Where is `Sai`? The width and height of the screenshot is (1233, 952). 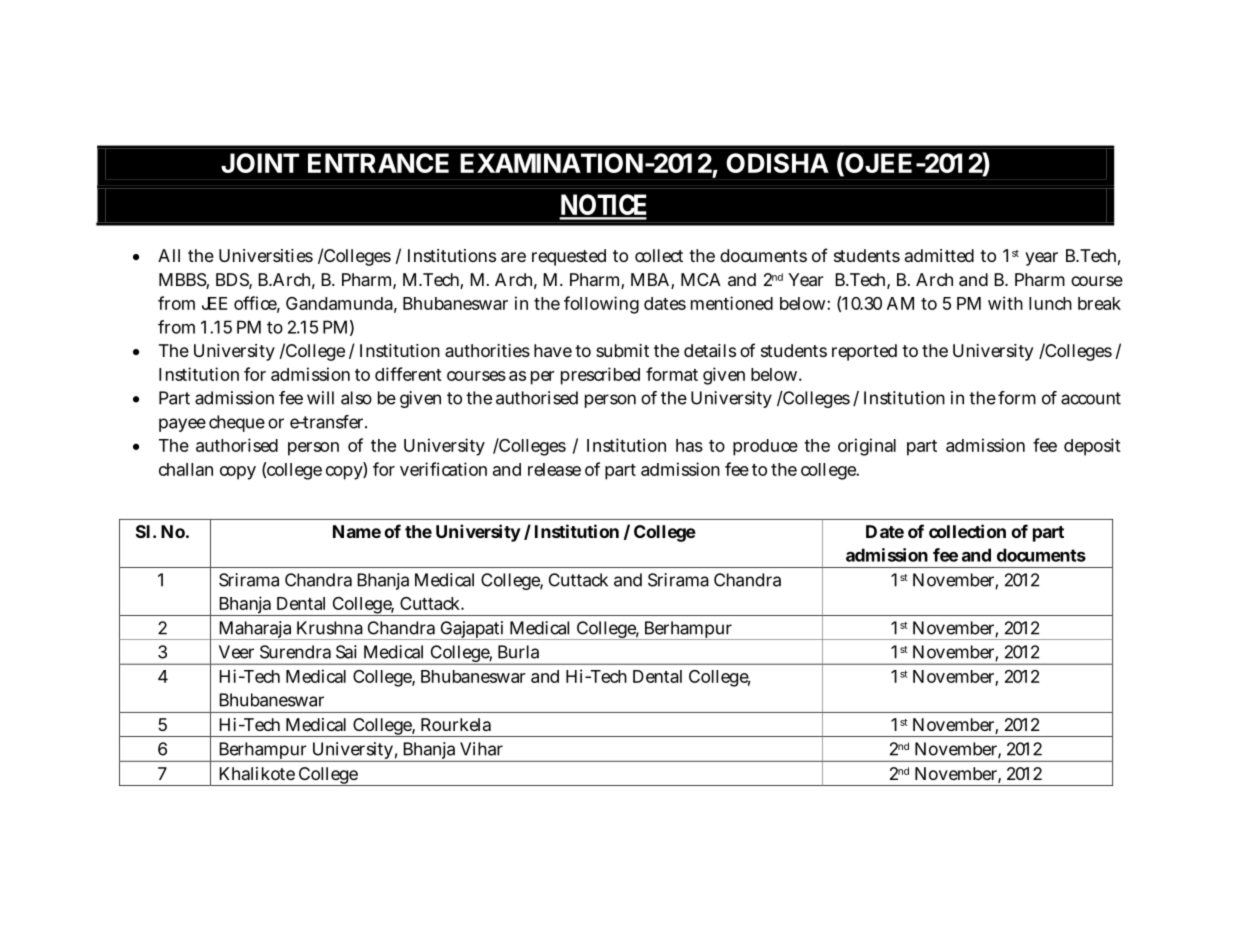 Sai is located at coordinates (346, 652).
